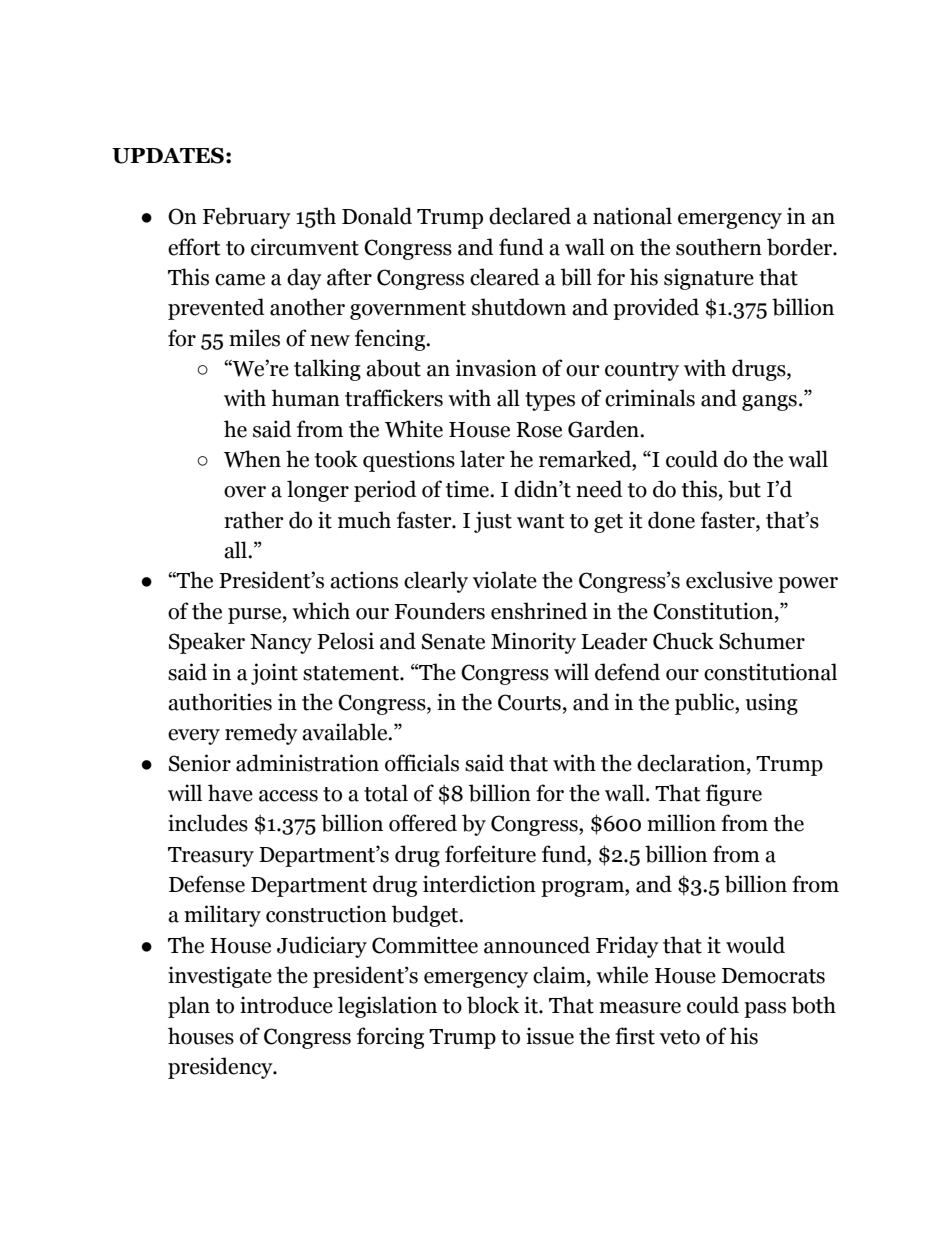  What do you see at coordinates (247, 218) in the page?
I see `February` at bounding box center [247, 218].
